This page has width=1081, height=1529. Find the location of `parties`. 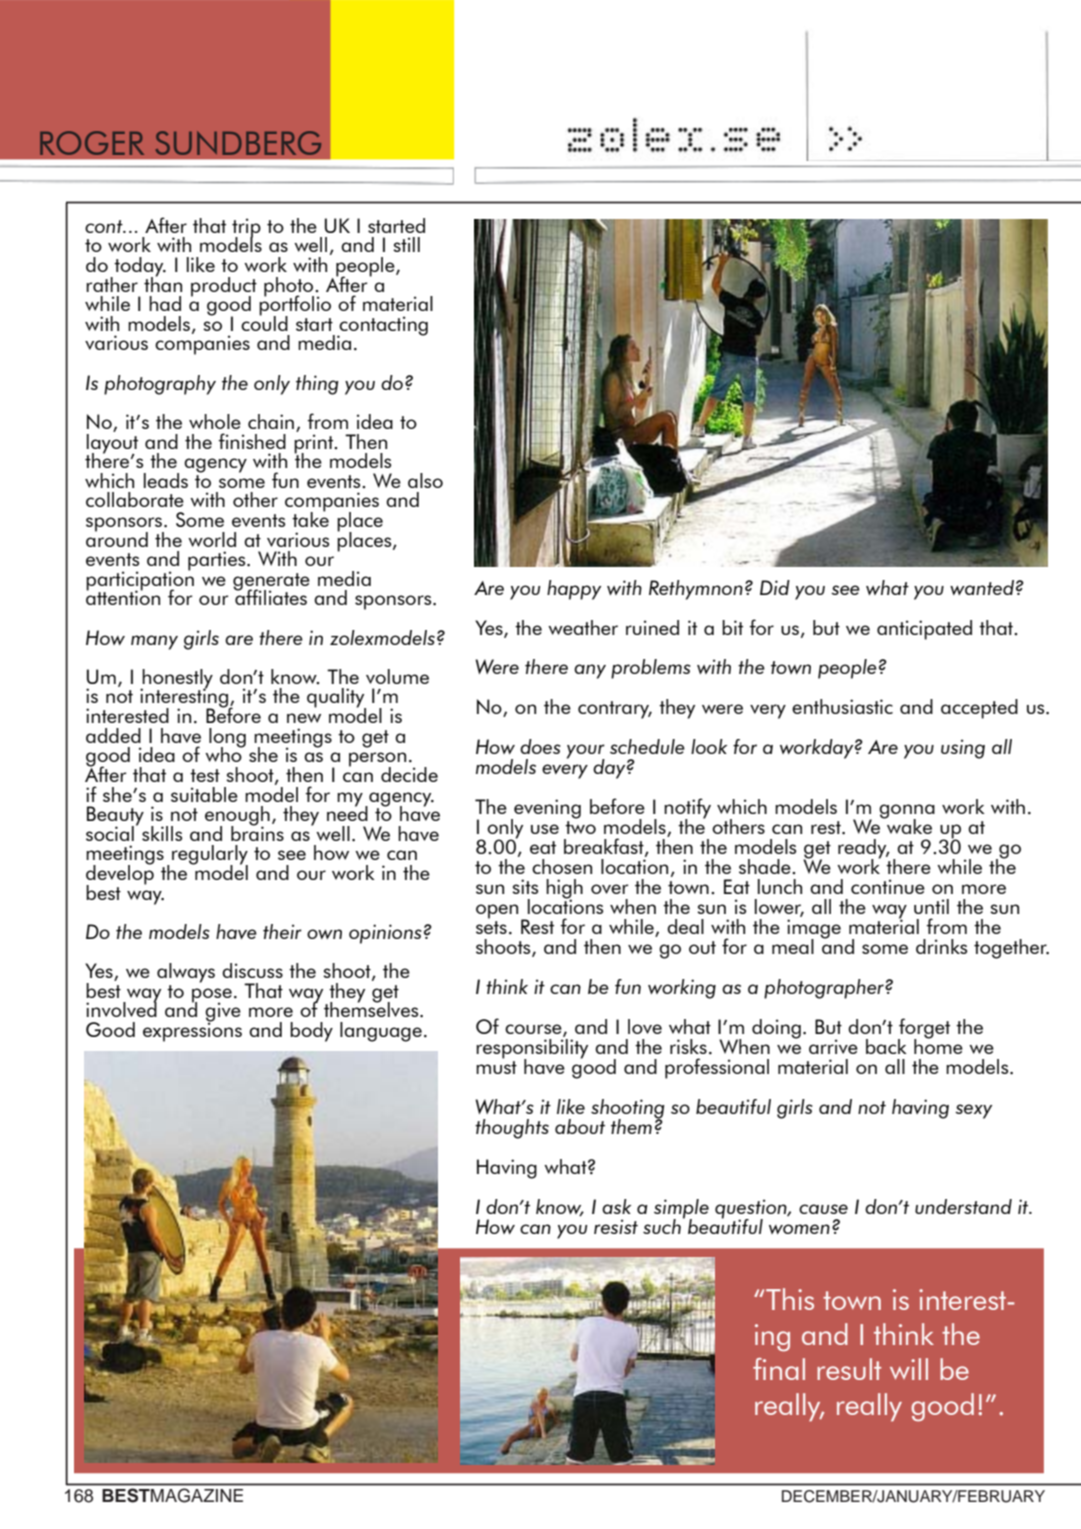

parties is located at coordinates (218, 561).
